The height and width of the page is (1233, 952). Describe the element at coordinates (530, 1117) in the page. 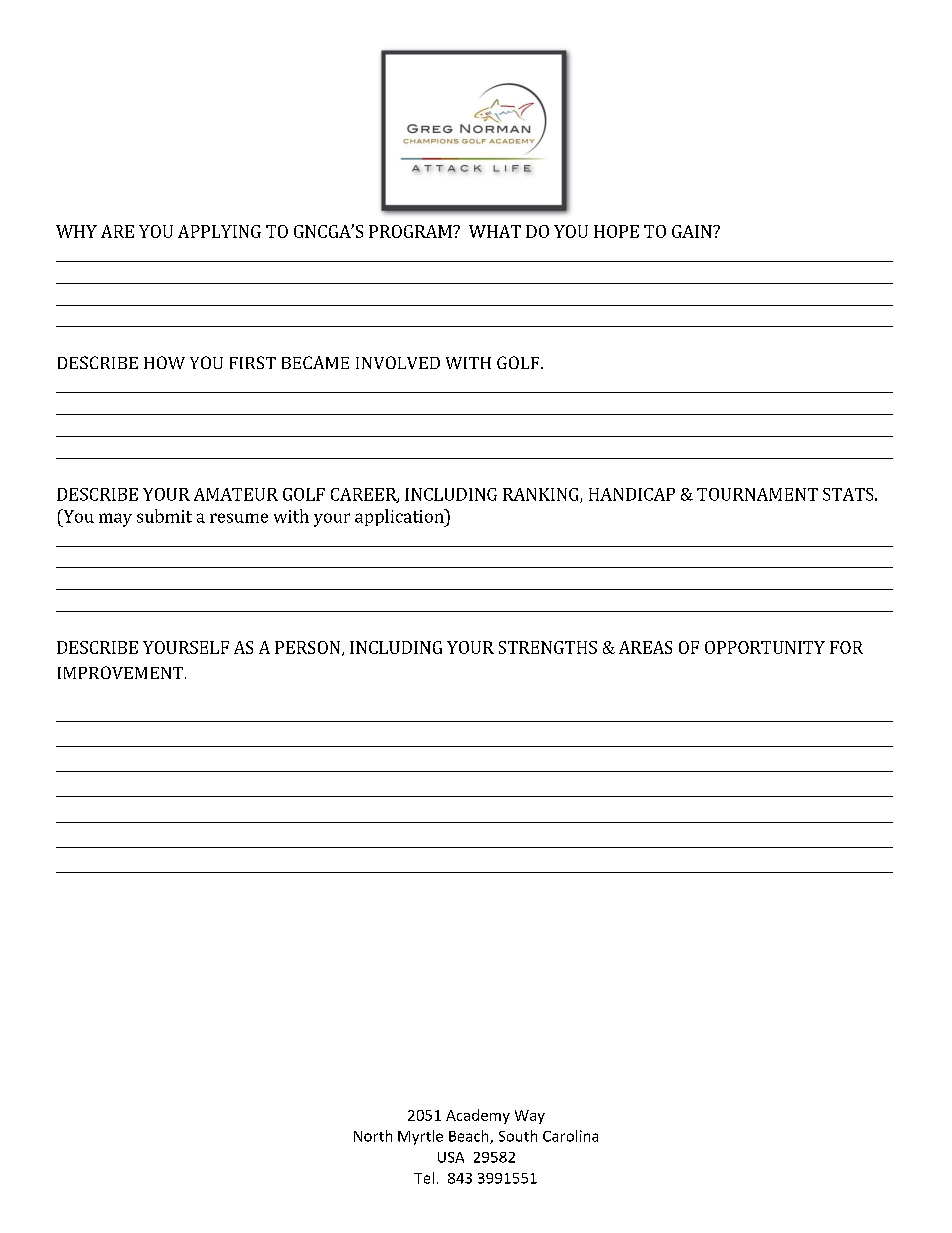

I see `Way` at that location.
